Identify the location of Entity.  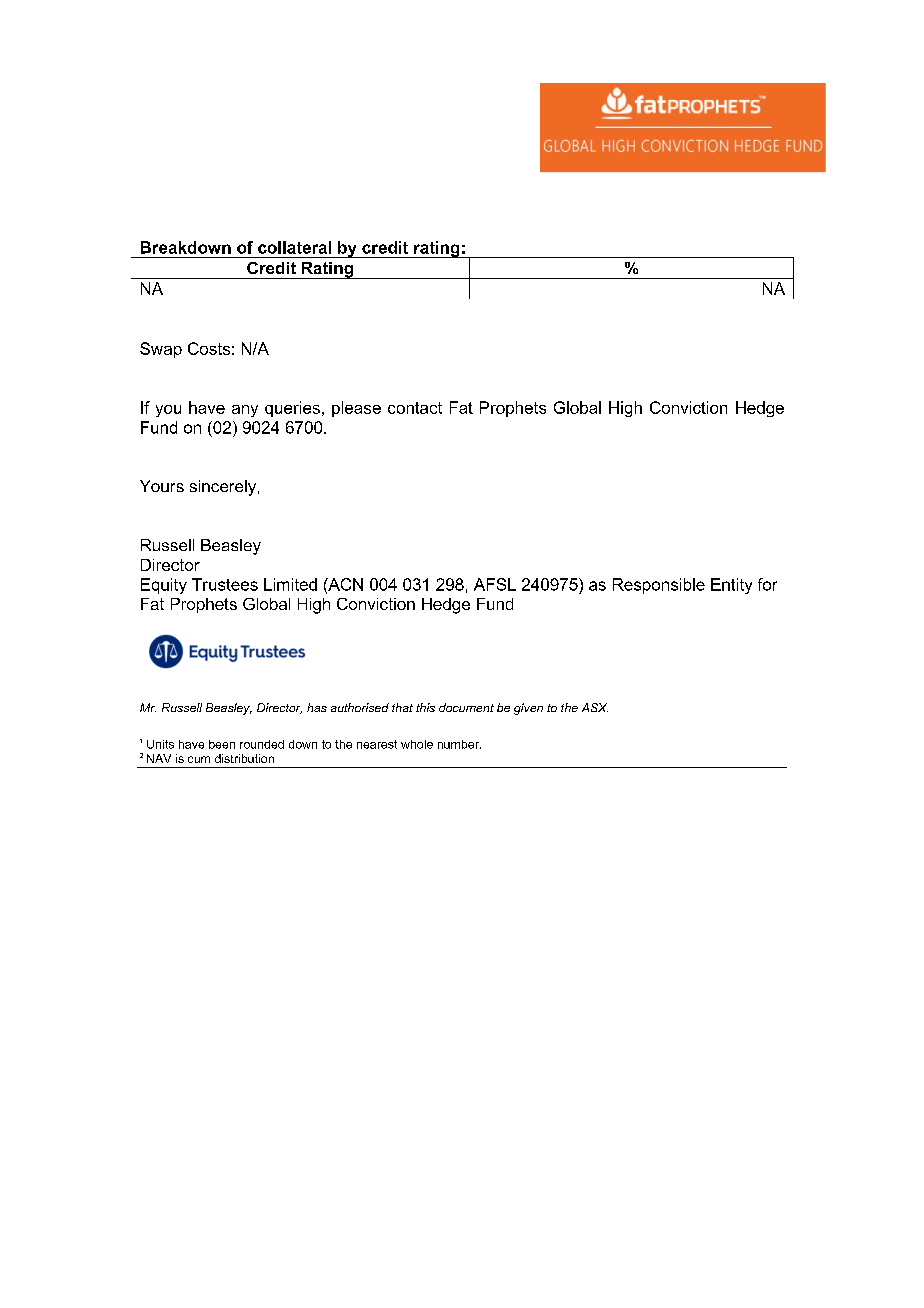
(731, 586).
